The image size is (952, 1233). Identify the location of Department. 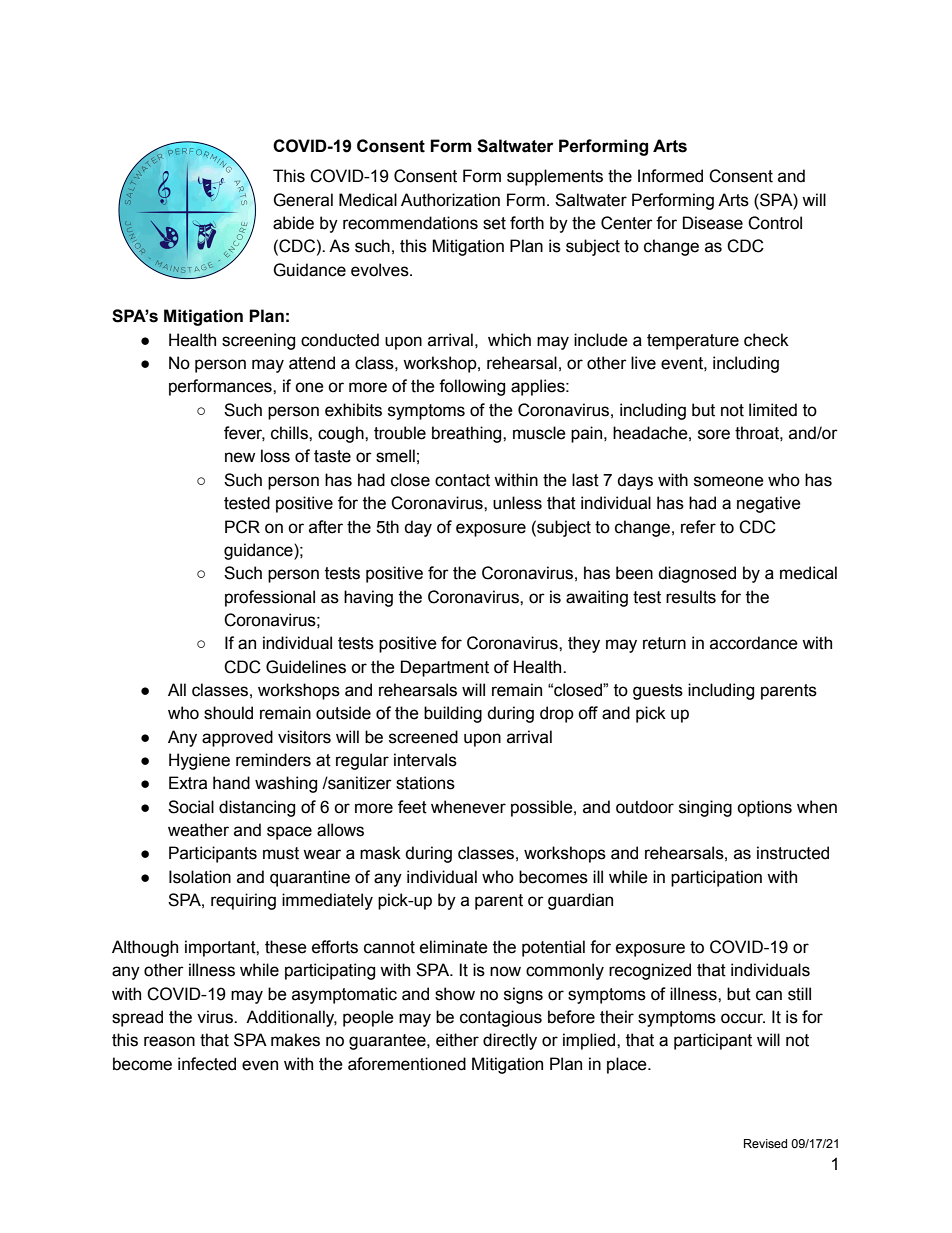
(445, 668).
